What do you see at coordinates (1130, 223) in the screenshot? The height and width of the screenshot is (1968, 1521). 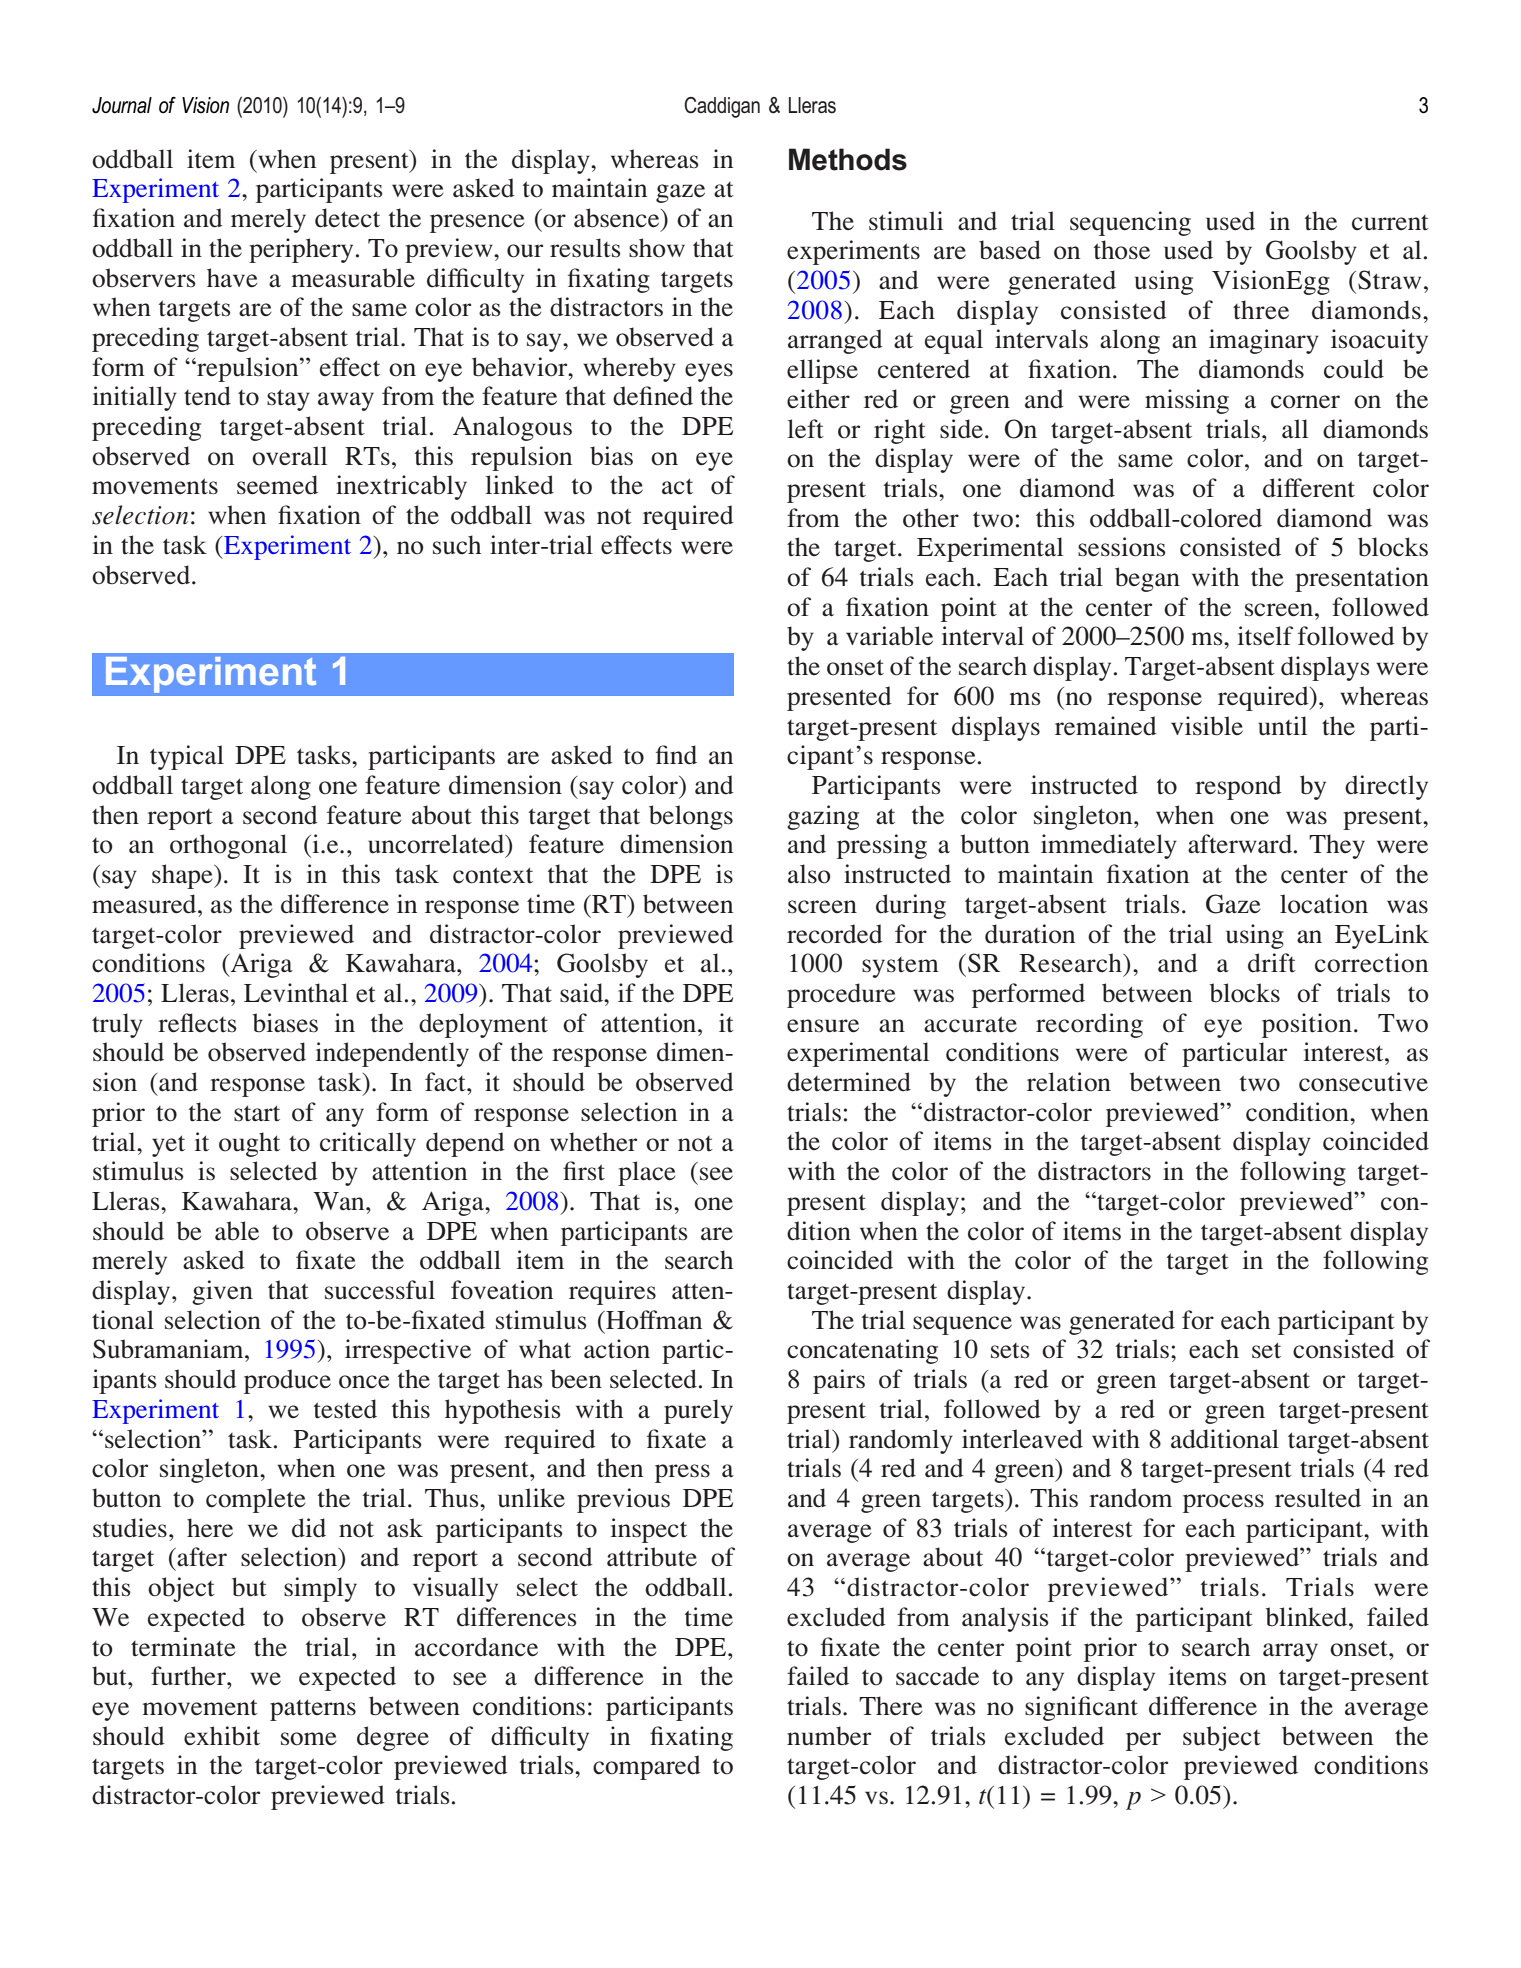 I see `sequencing` at bounding box center [1130, 223].
